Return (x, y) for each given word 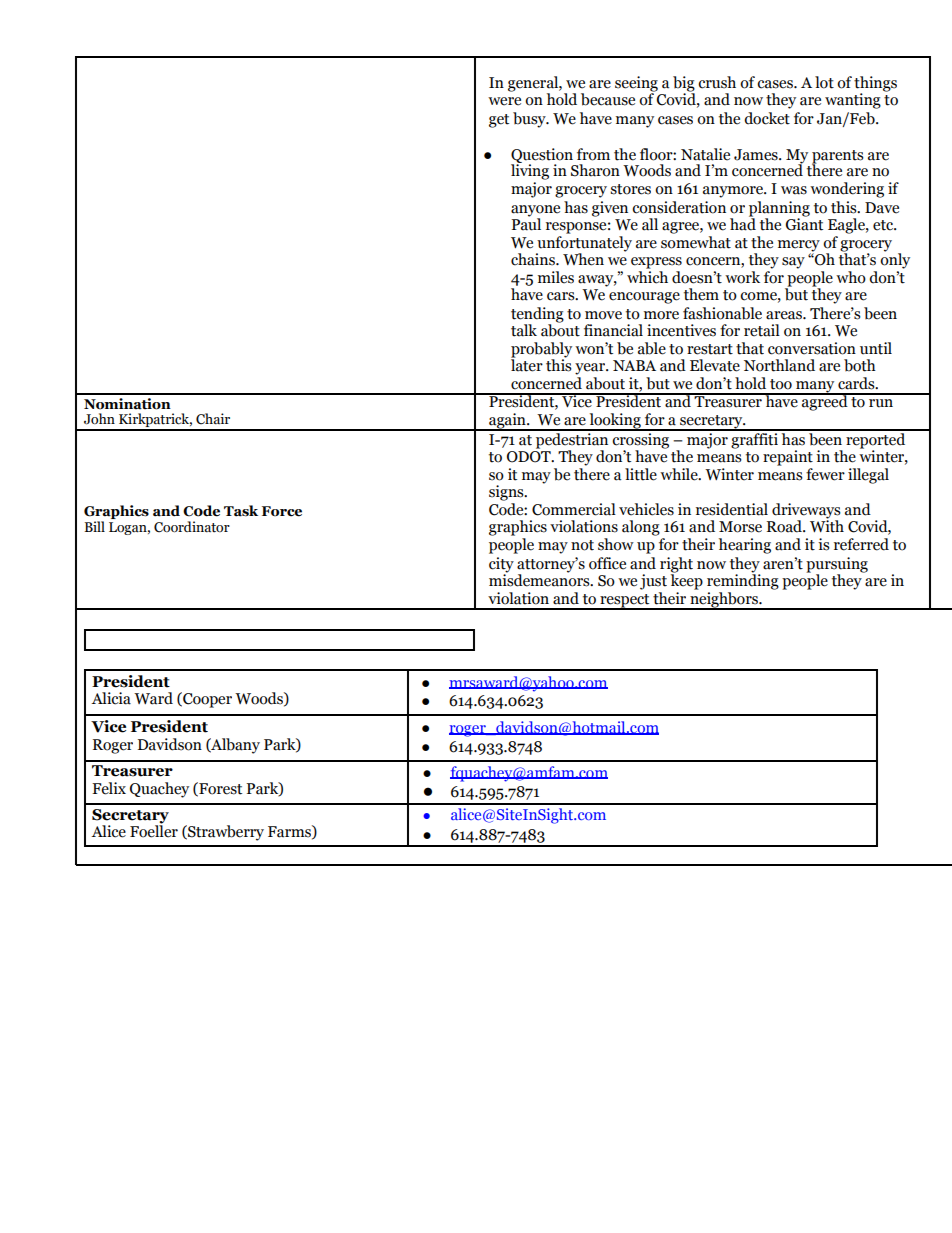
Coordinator (192, 527)
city (501, 565)
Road (786, 526)
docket (767, 118)
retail (762, 330)
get (499, 121)
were (504, 101)
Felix (109, 788)
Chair (213, 419)
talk (524, 330)
